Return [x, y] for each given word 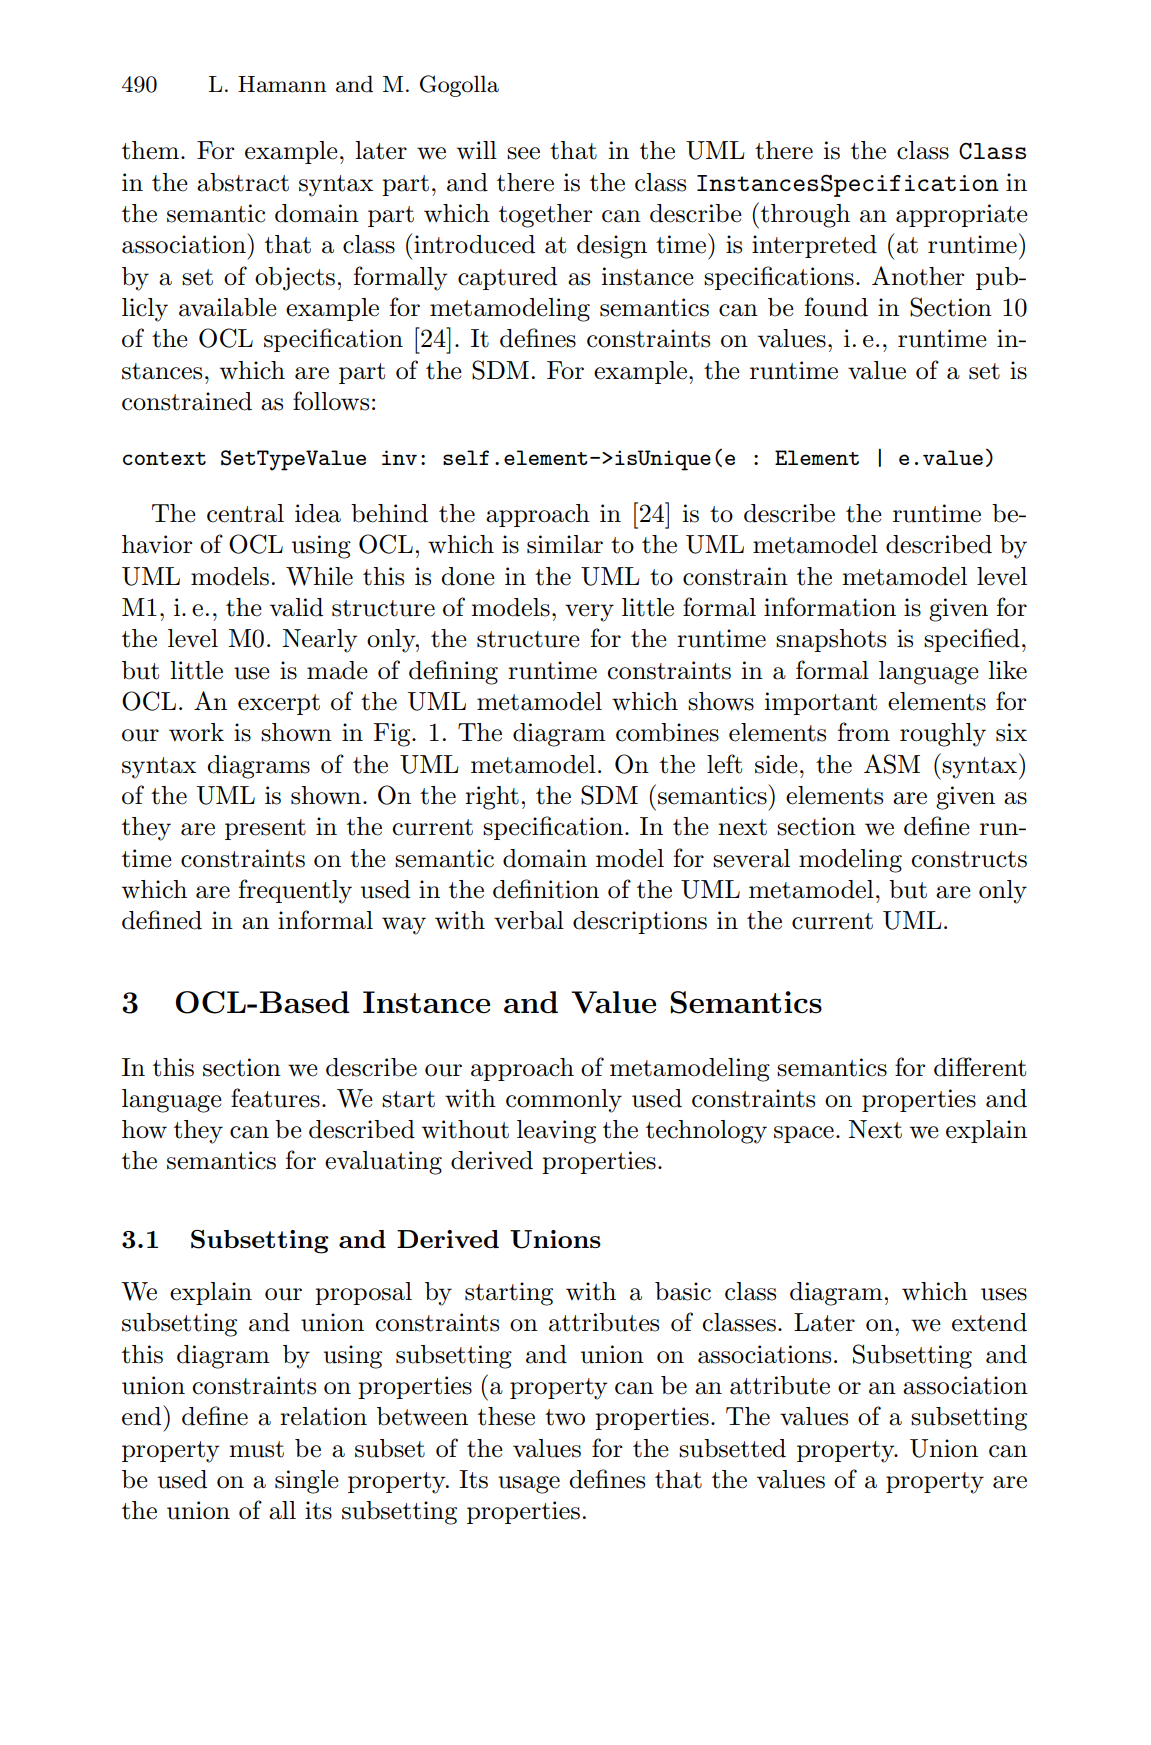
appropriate [962, 215]
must [256, 1449]
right [492, 798]
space [804, 1134]
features [275, 1098]
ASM [892, 764]
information [830, 607]
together [545, 216]
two [565, 1417]
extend [989, 1322]
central [245, 513]
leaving [556, 1132]
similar [565, 544]
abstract [243, 182]
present [265, 829]
